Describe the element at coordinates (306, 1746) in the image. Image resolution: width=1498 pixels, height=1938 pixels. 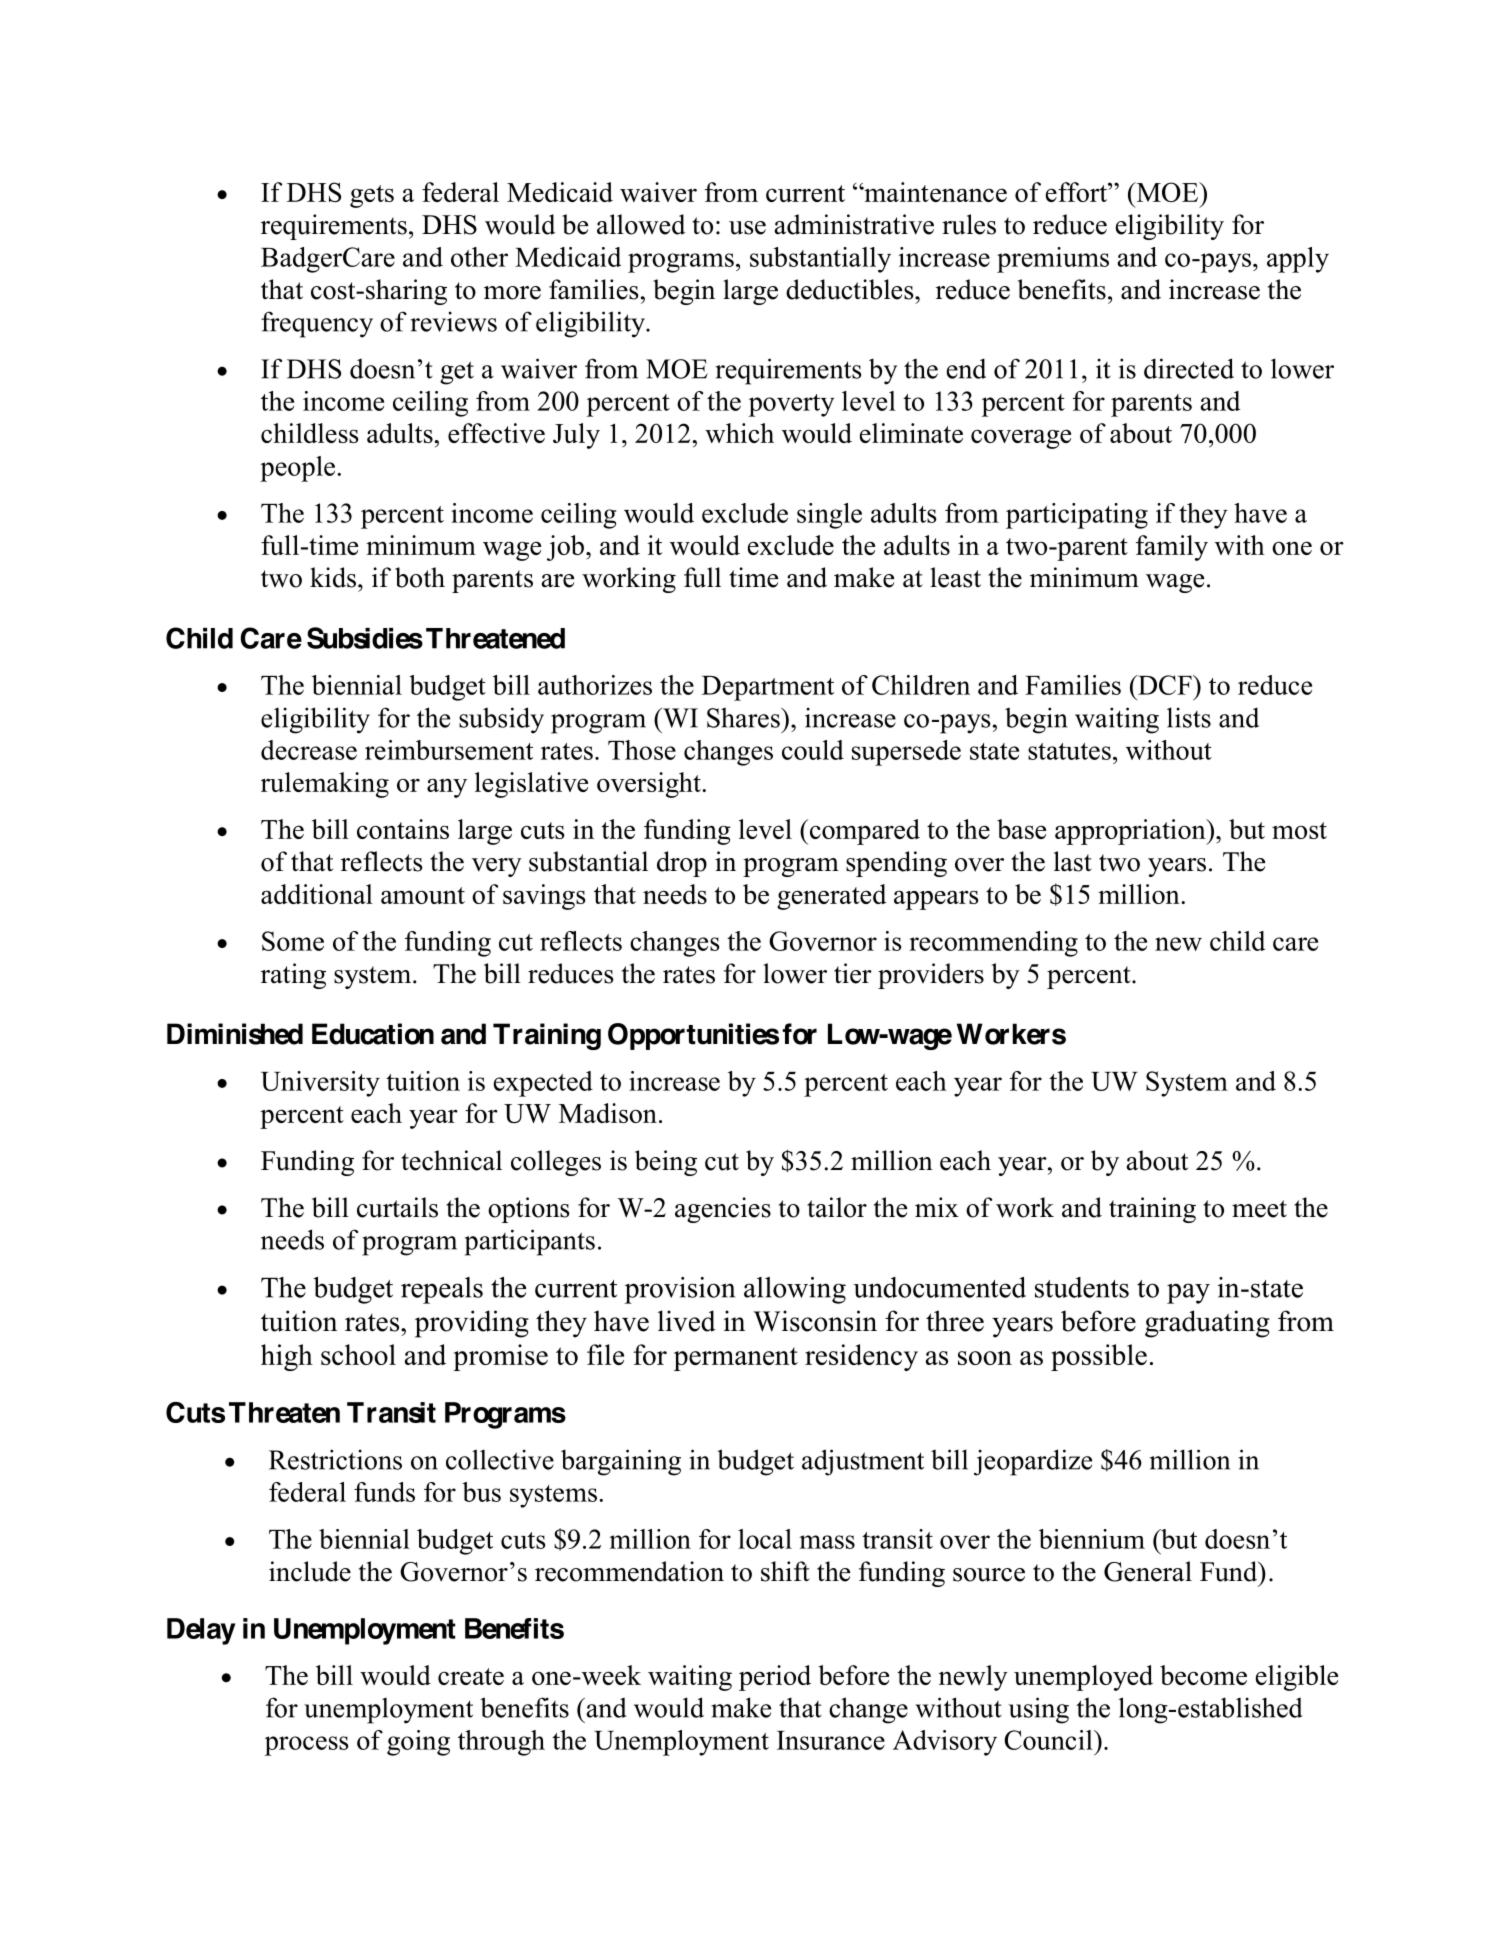
I see `process` at that location.
